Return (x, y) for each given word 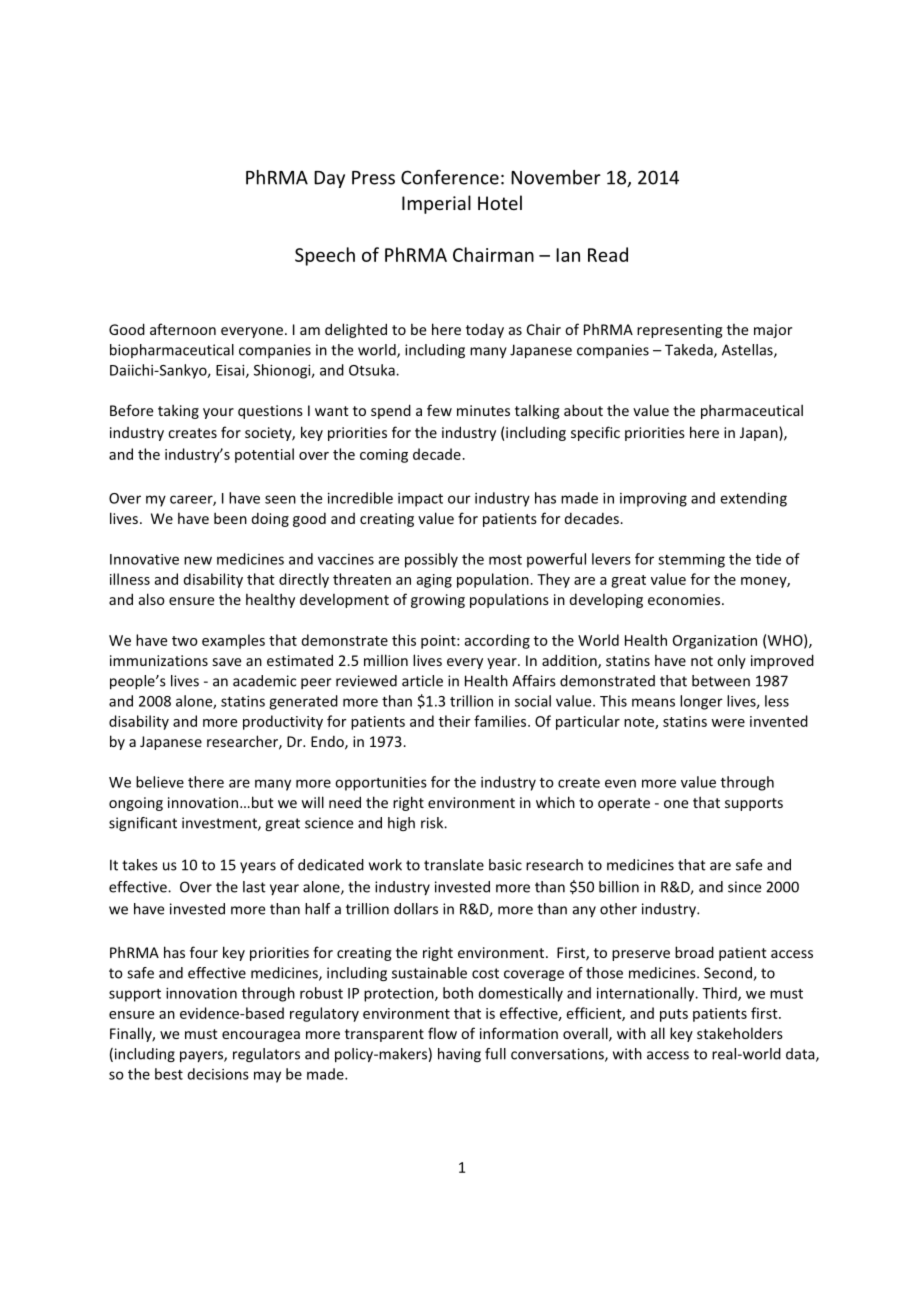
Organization (715, 642)
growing (438, 601)
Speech (325, 256)
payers (202, 1056)
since (744, 887)
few (439, 410)
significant (143, 824)
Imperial (436, 204)
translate (454, 865)
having (459, 1055)
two (185, 641)
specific (595, 433)
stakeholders (740, 1033)
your (218, 413)
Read (608, 254)
